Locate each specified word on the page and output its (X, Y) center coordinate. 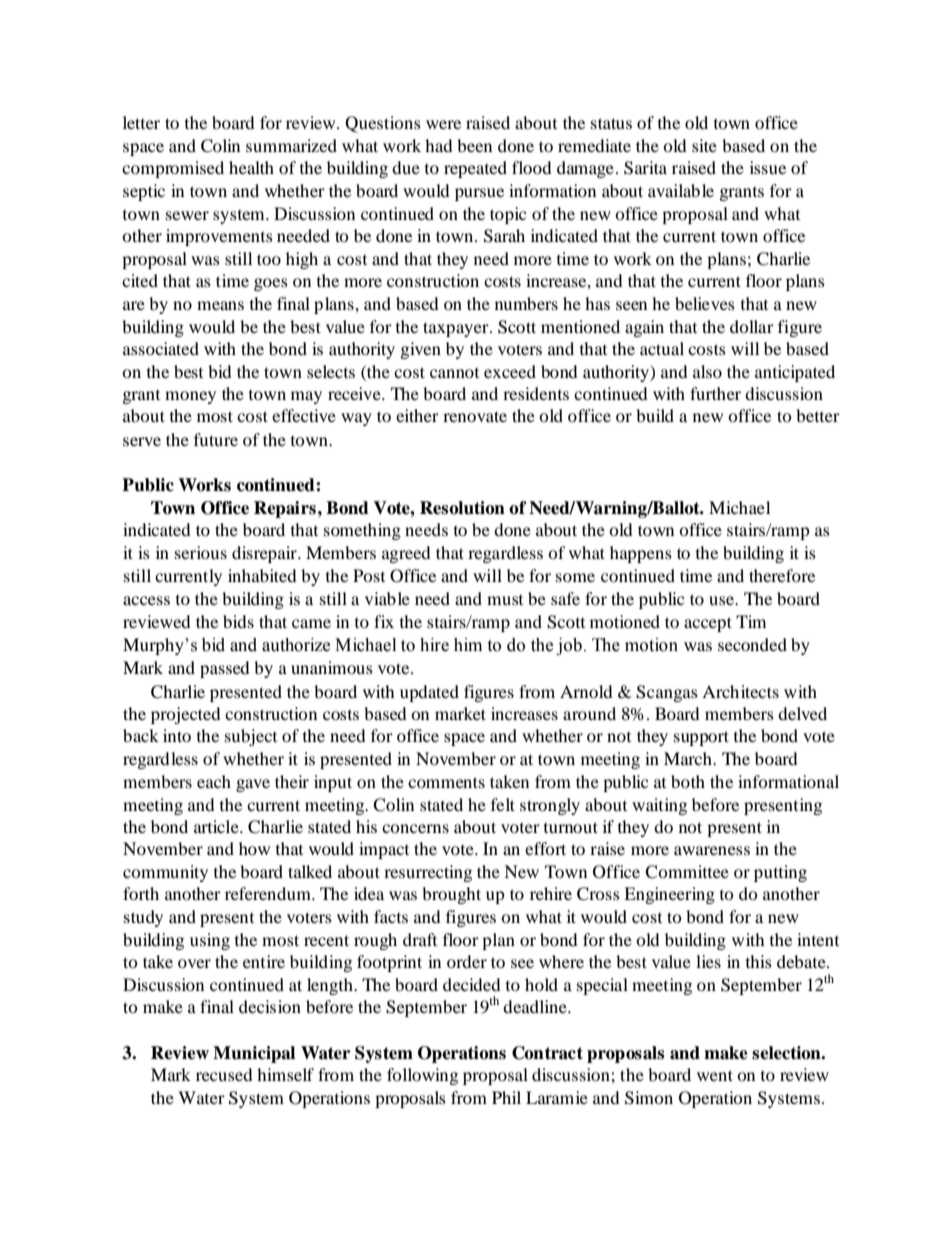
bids (238, 621)
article (217, 826)
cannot (454, 373)
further (715, 393)
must (505, 600)
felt (503, 804)
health (251, 167)
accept (708, 624)
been (474, 145)
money (190, 397)
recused (224, 1074)
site (704, 145)
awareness (712, 850)
